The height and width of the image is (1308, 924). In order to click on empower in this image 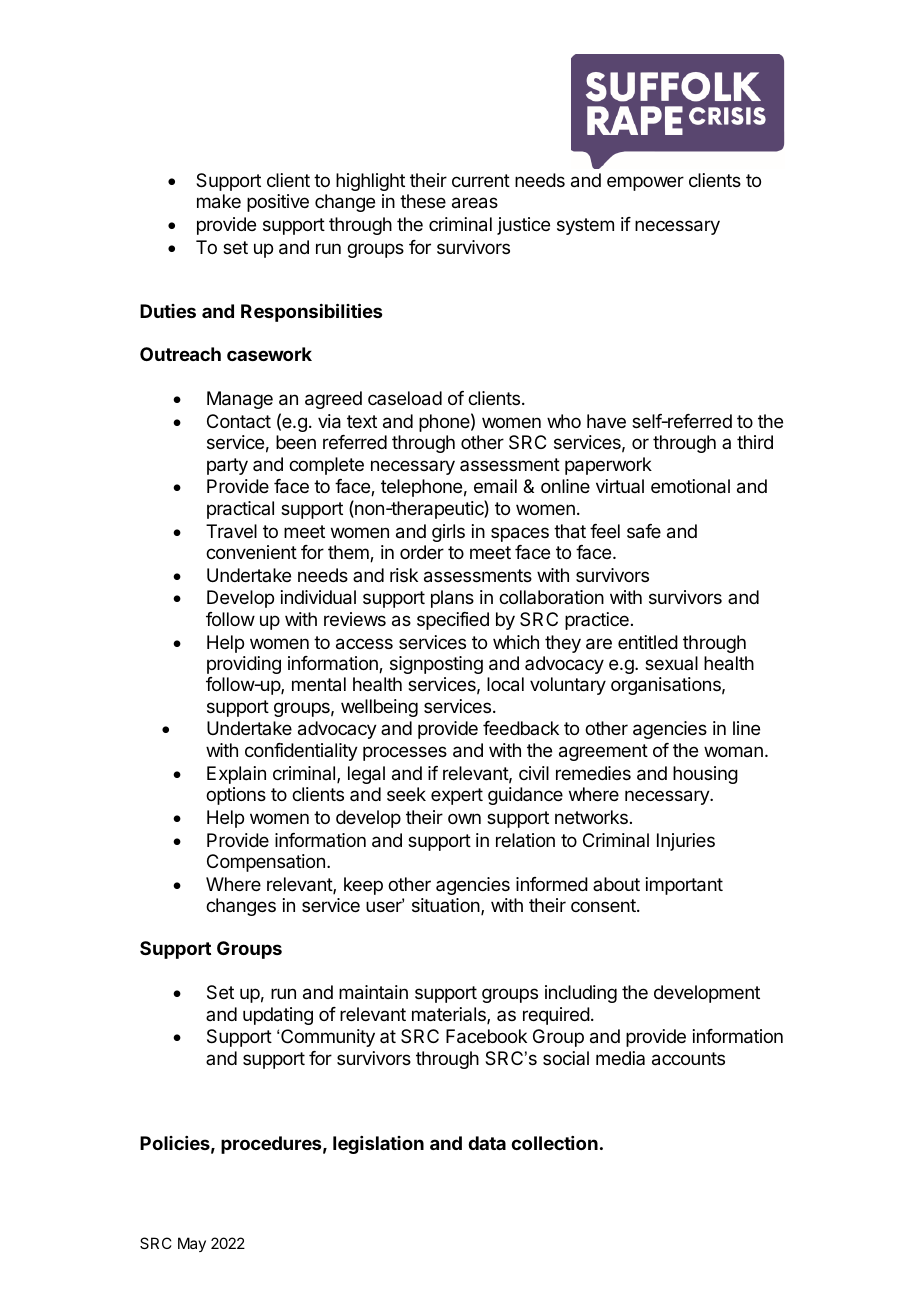, I will do `click(645, 183)`.
